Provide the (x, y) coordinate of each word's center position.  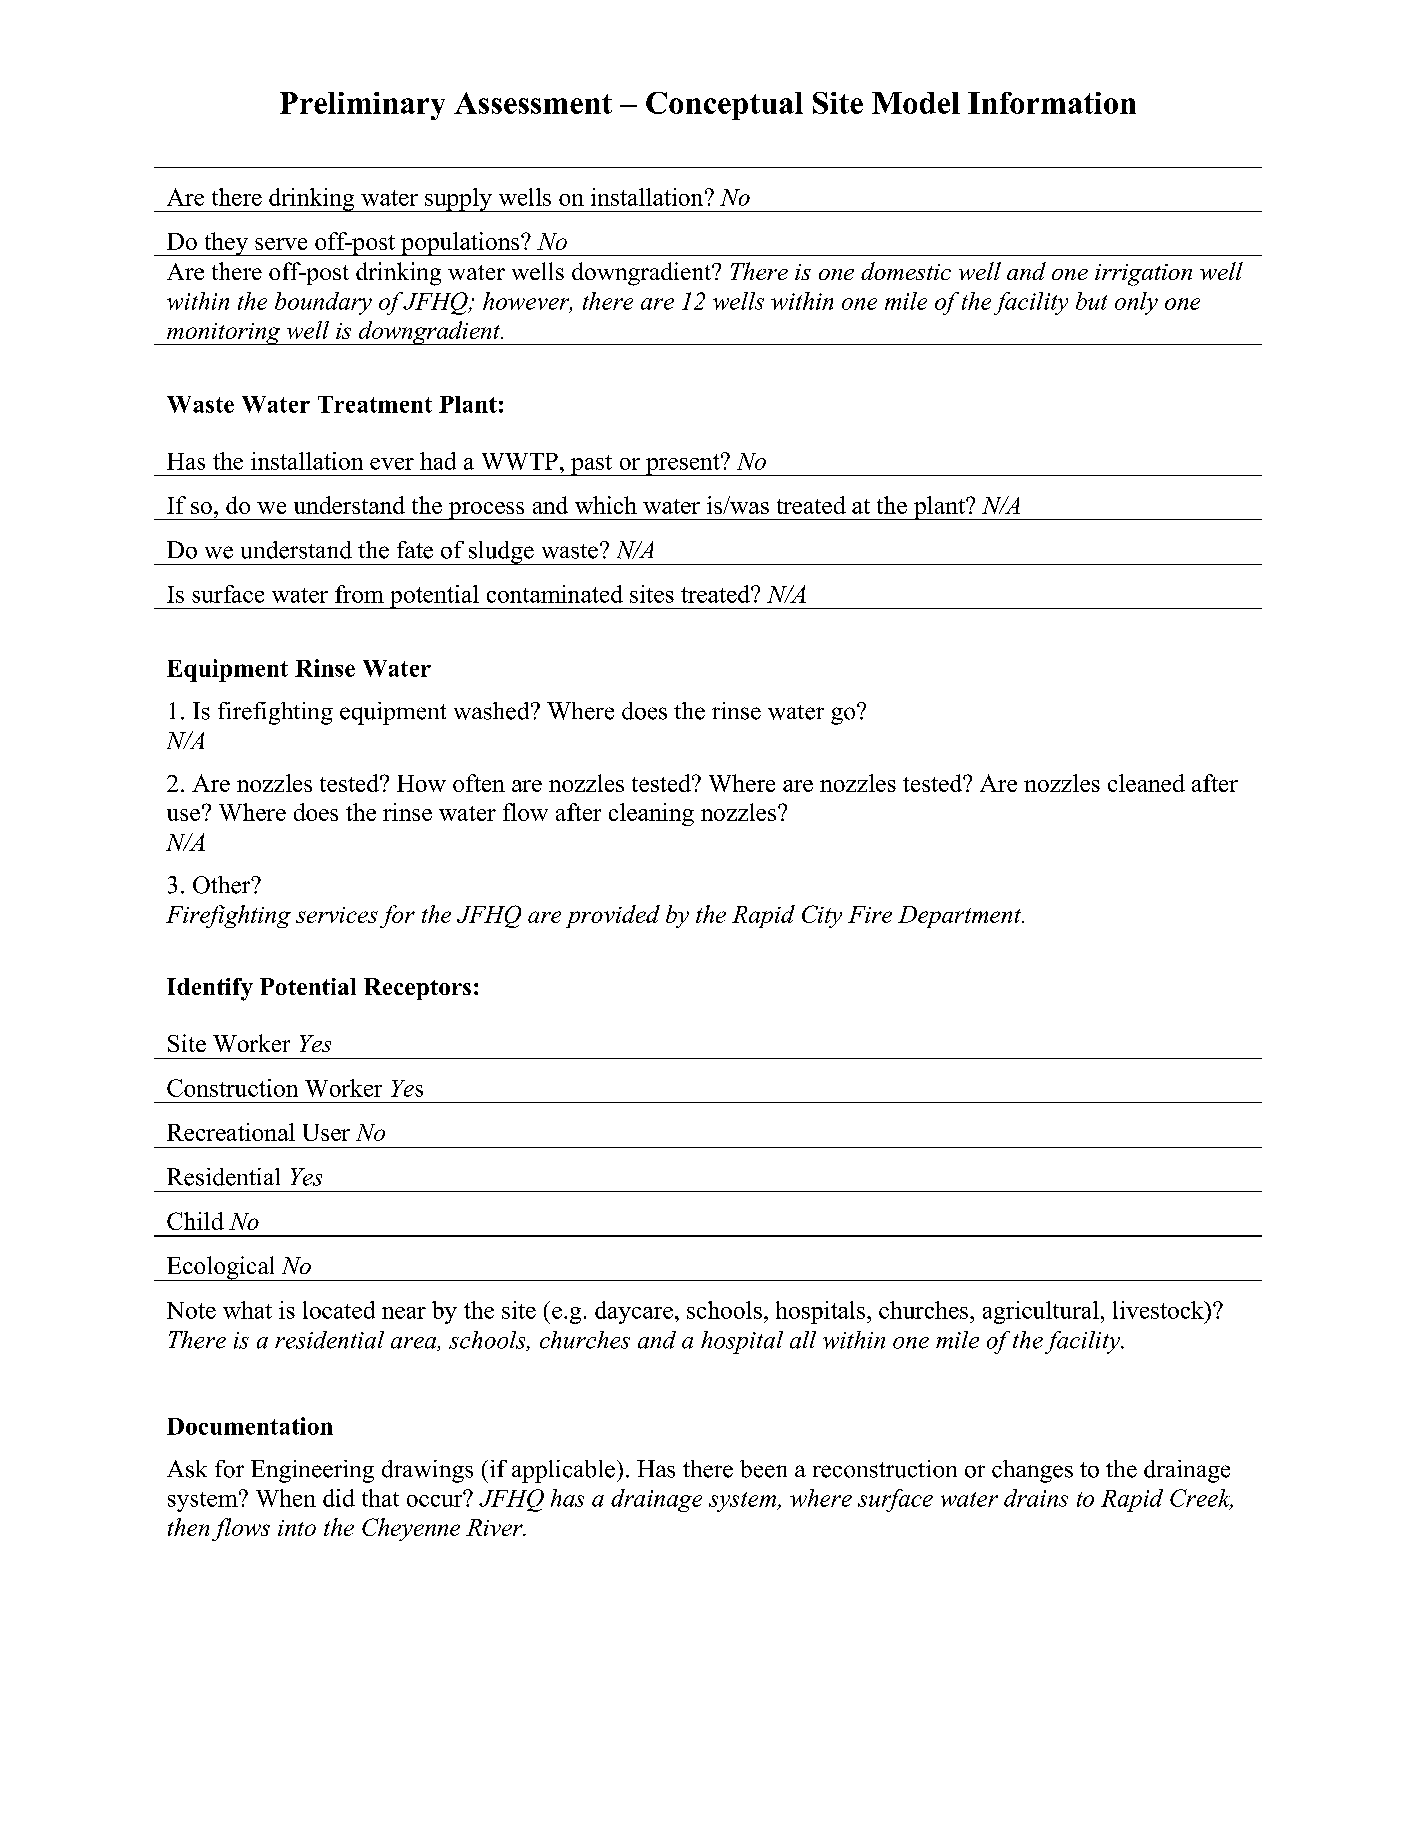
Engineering (312, 1471)
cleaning (651, 814)
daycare (634, 1312)
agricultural (1041, 1312)
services (337, 915)
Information (1052, 103)
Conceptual (724, 106)
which (606, 505)
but (1091, 301)
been (763, 1469)
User (326, 1132)
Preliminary (362, 106)
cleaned (1146, 783)
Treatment (375, 404)
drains (1036, 1498)
